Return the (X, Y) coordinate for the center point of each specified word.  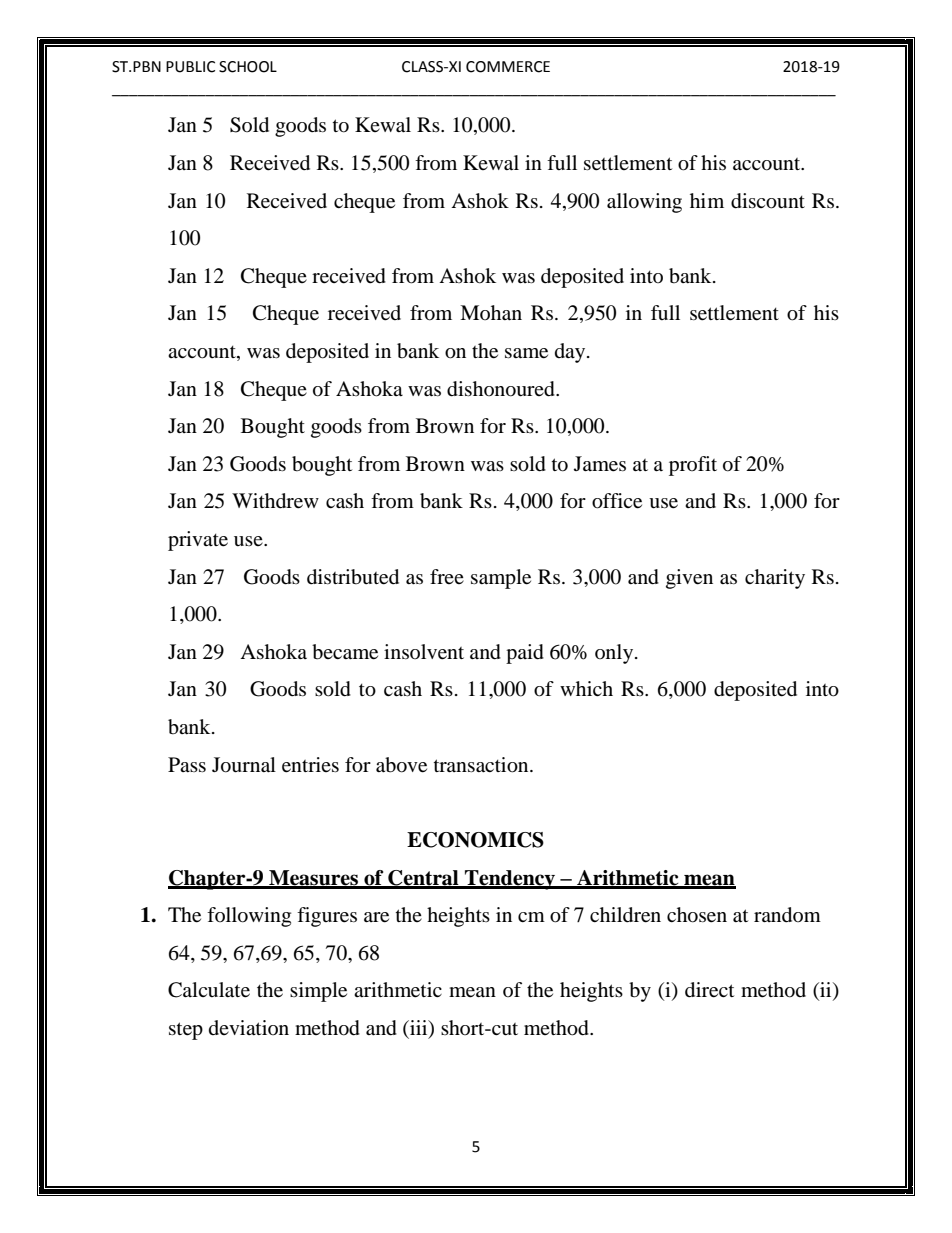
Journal (244, 765)
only (615, 654)
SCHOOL (248, 67)
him (707, 200)
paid (525, 654)
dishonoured (502, 389)
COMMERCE (508, 67)
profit (693, 466)
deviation (249, 1027)
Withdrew (275, 501)
